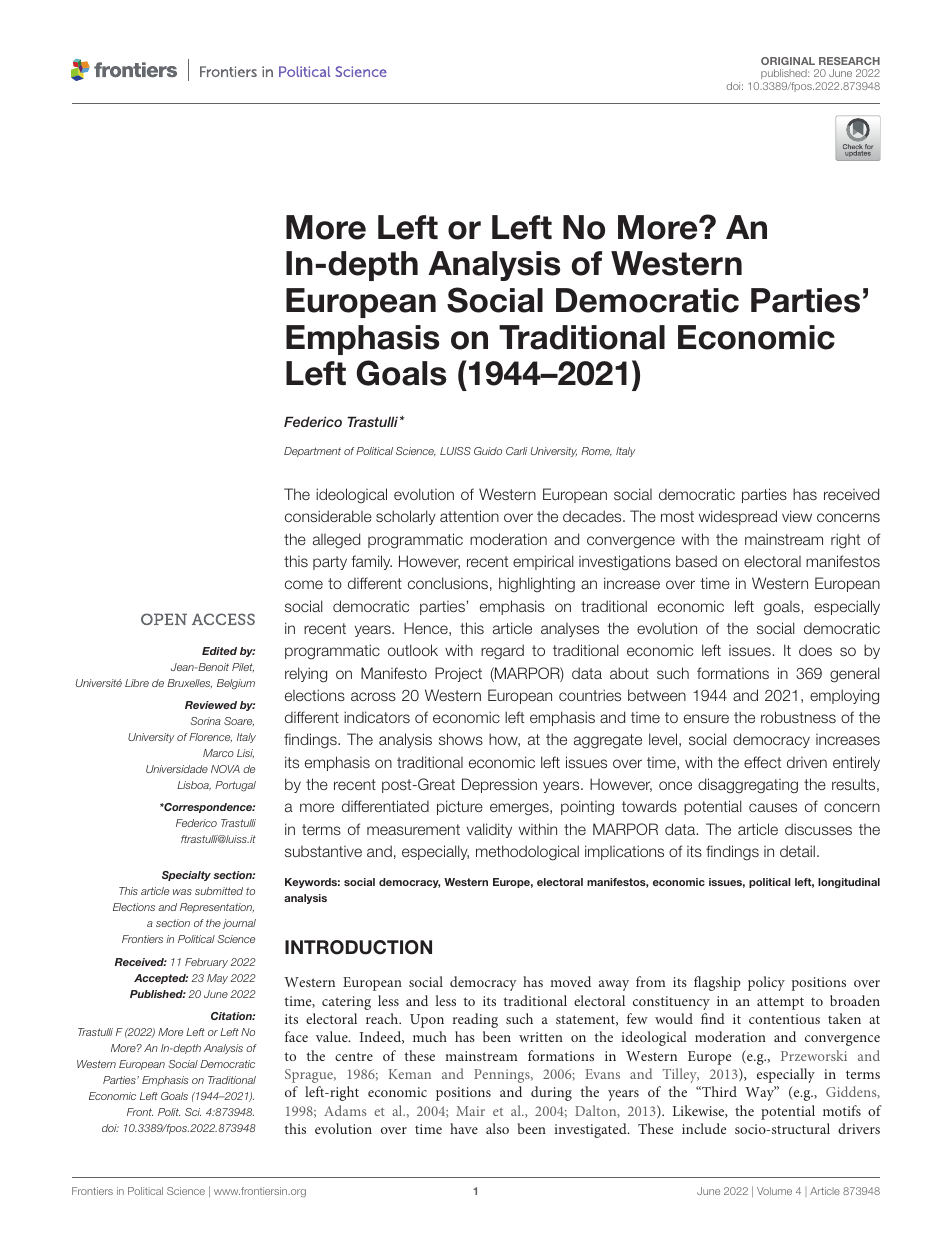 This screenshot has height=1247, width=952. What do you see at coordinates (345, 1110) in the screenshot?
I see `Adams` at bounding box center [345, 1110].
